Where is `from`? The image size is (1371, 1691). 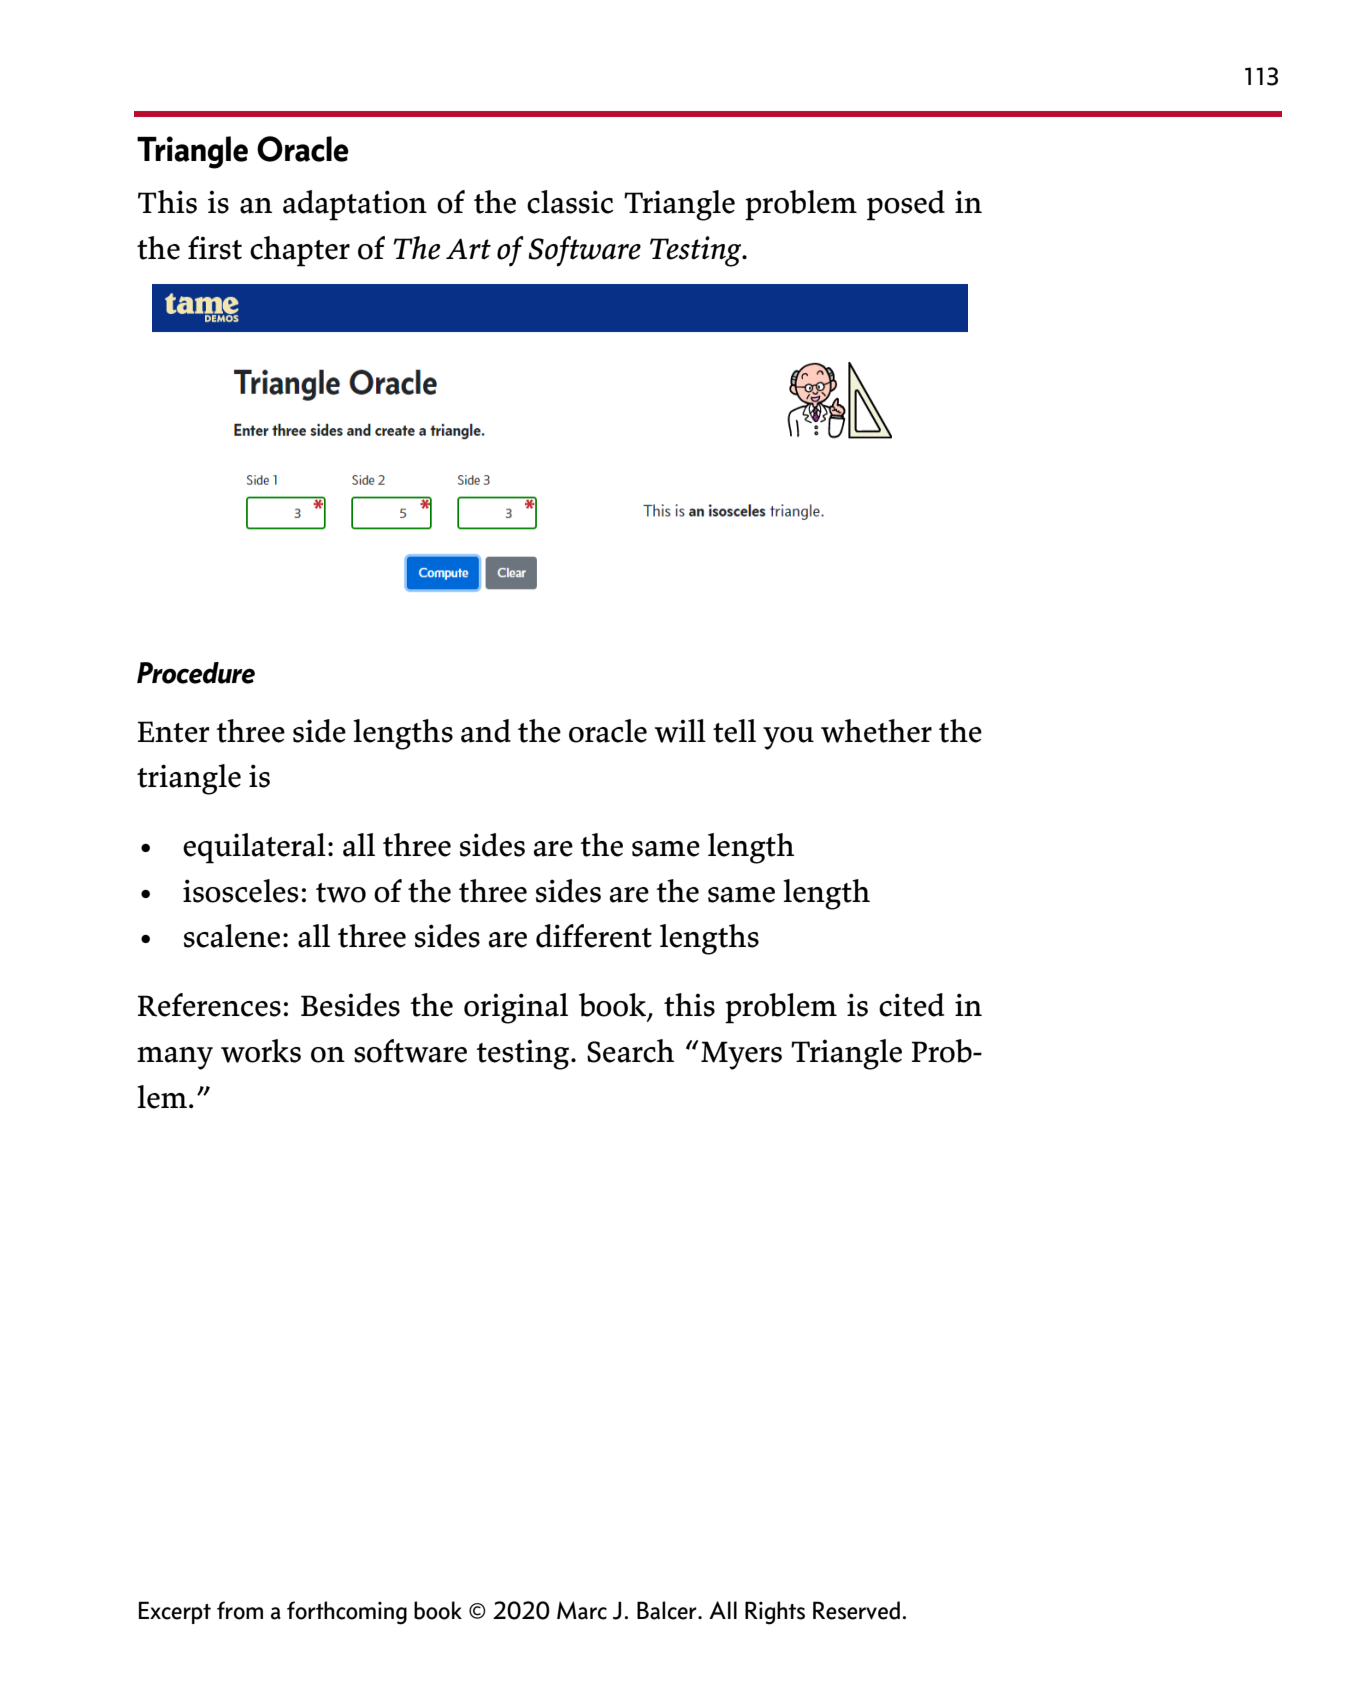 from is located at coordinates (240, 1610).
